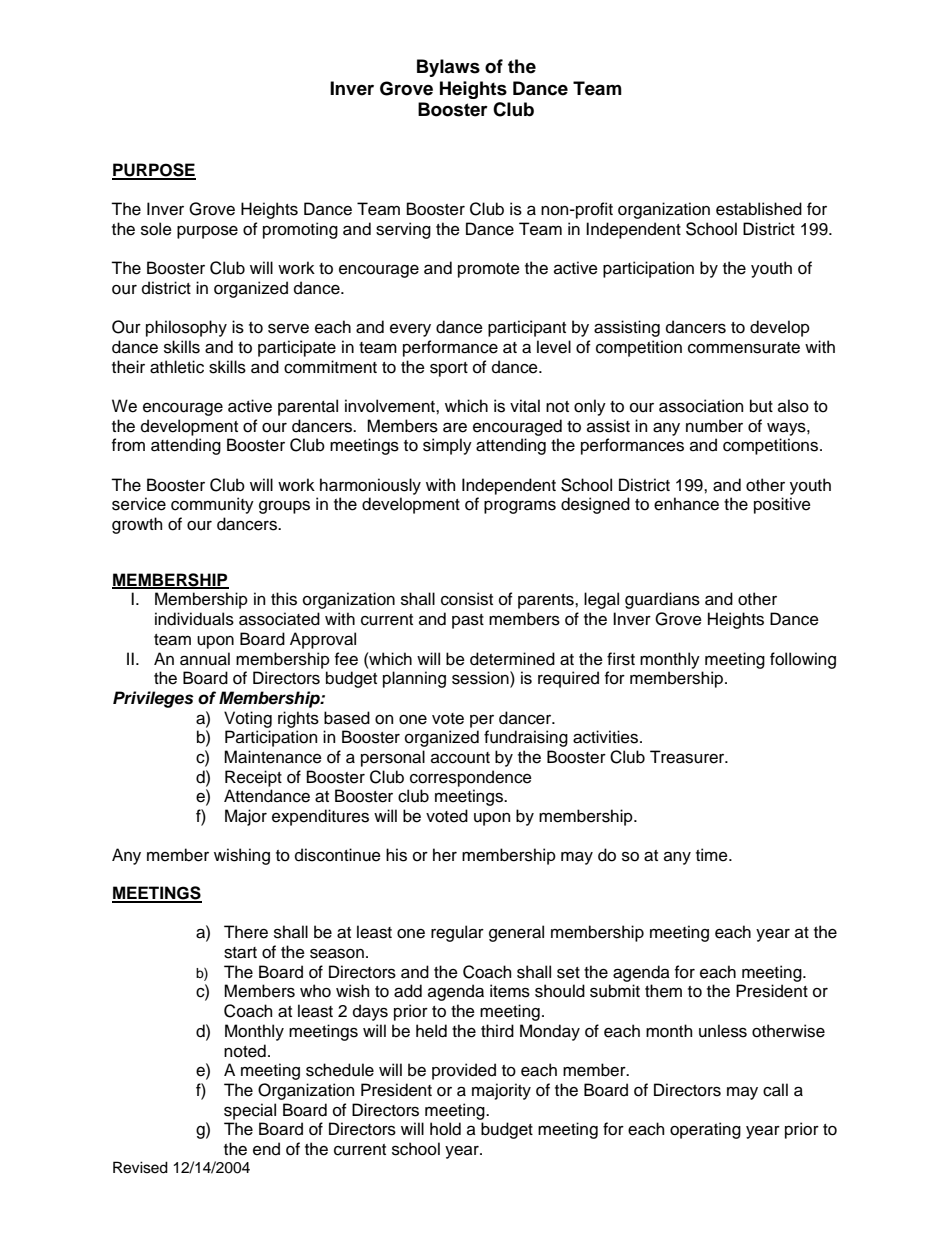 The height and width of the image is (1233, 952). Describe the element at coordinates (714, 426) in the image. I see `number` at that location.
